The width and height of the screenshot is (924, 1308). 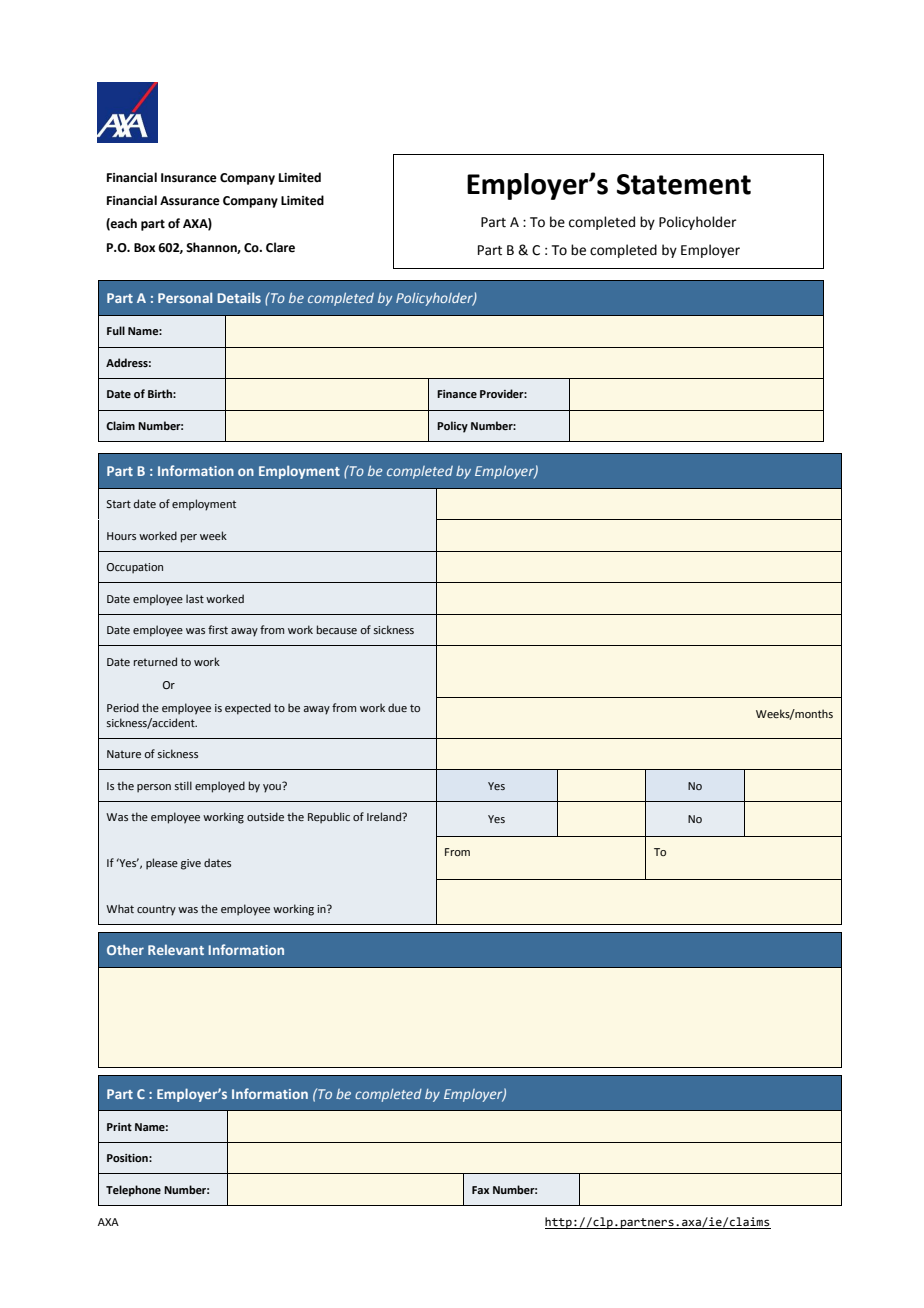 I want to click on Hours, so click(x=121, y=536).
